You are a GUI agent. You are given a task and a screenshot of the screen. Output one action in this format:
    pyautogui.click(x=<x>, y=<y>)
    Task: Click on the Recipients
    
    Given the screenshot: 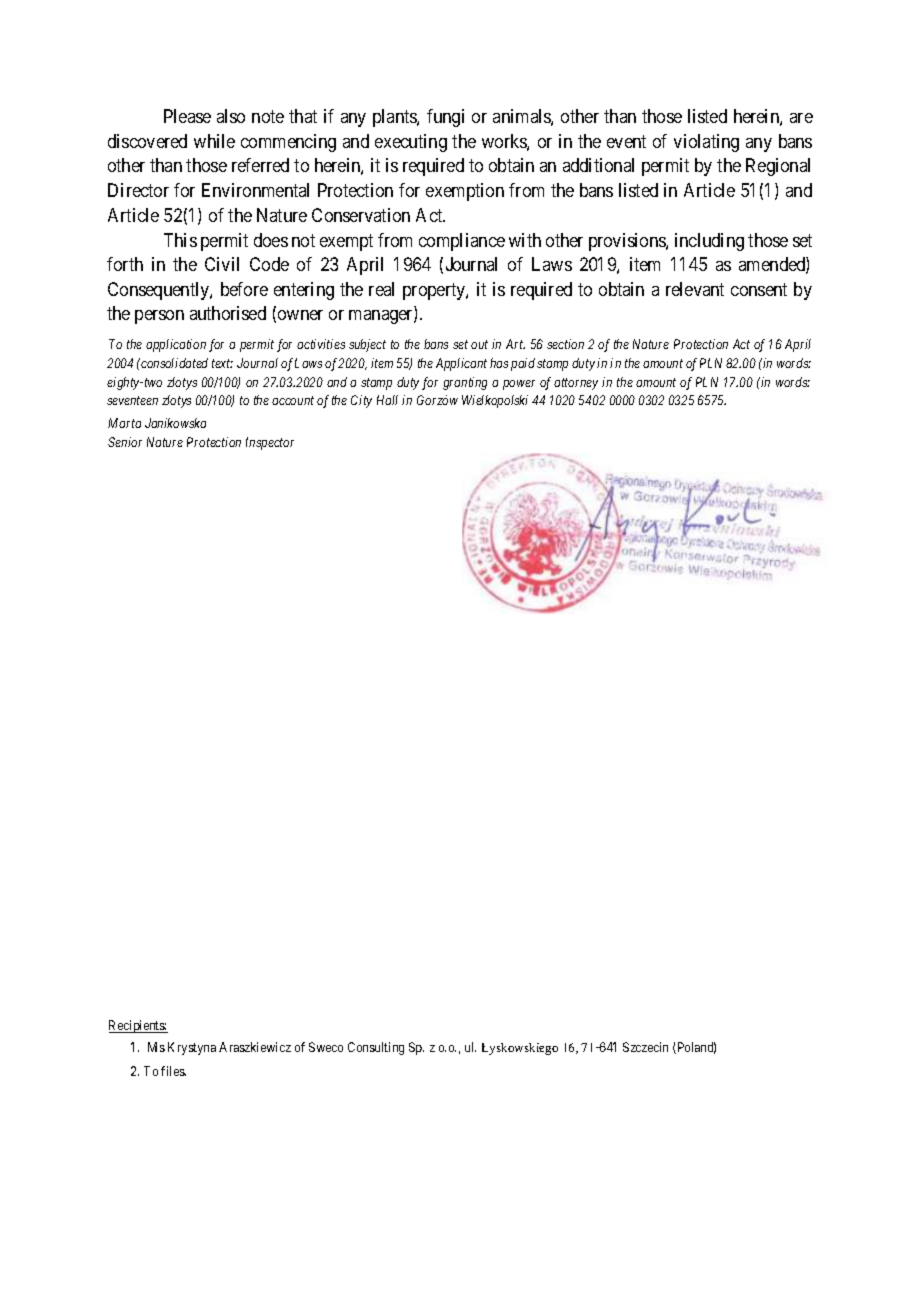 What is the action you would take?
    pyautogui.click(x=138, y=1026)
